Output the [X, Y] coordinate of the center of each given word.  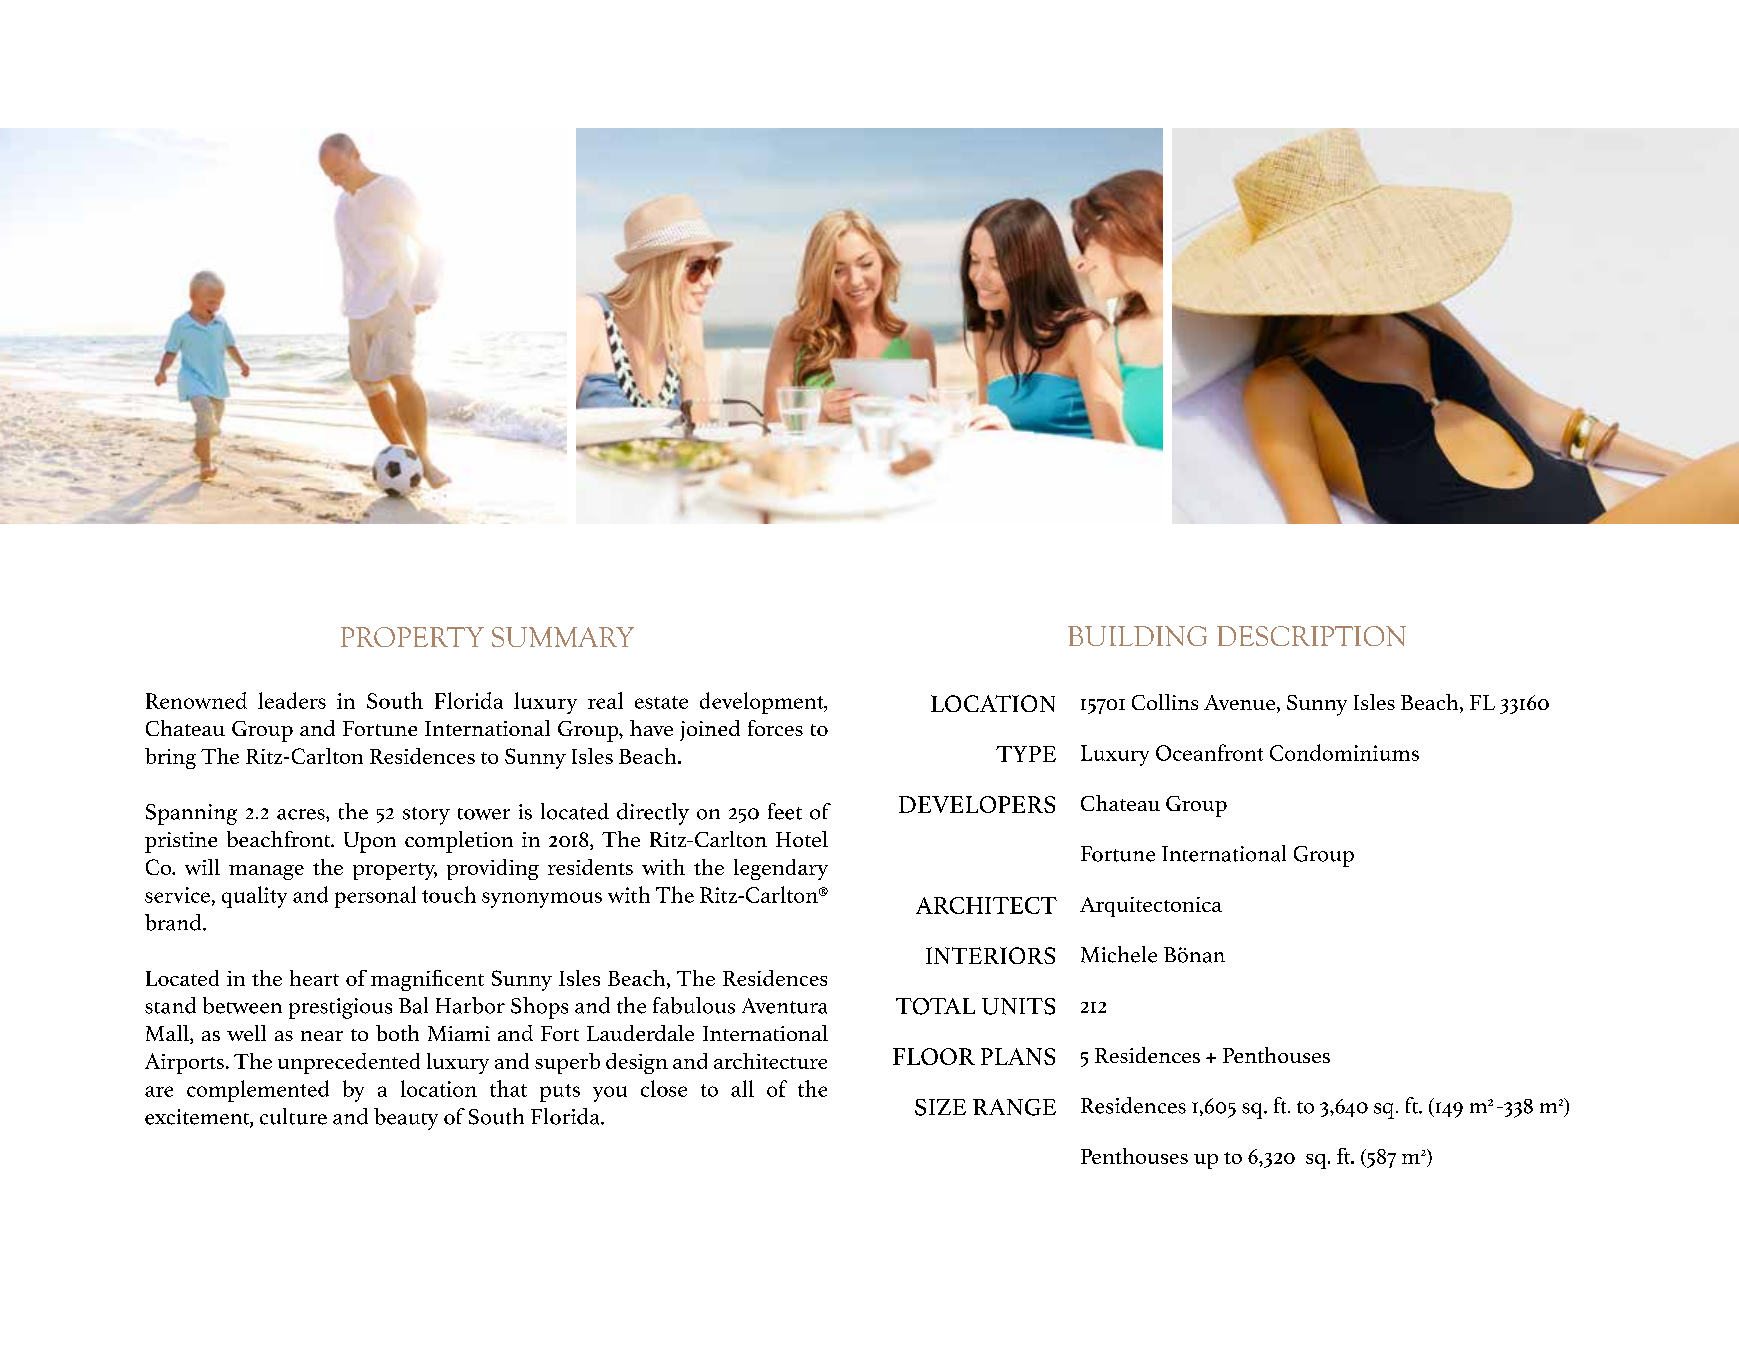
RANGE [1014, 1107]
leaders [292, 700]
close [664, 1088]
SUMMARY [563, 637]
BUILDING [1137, 636]
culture [293, 1116]
